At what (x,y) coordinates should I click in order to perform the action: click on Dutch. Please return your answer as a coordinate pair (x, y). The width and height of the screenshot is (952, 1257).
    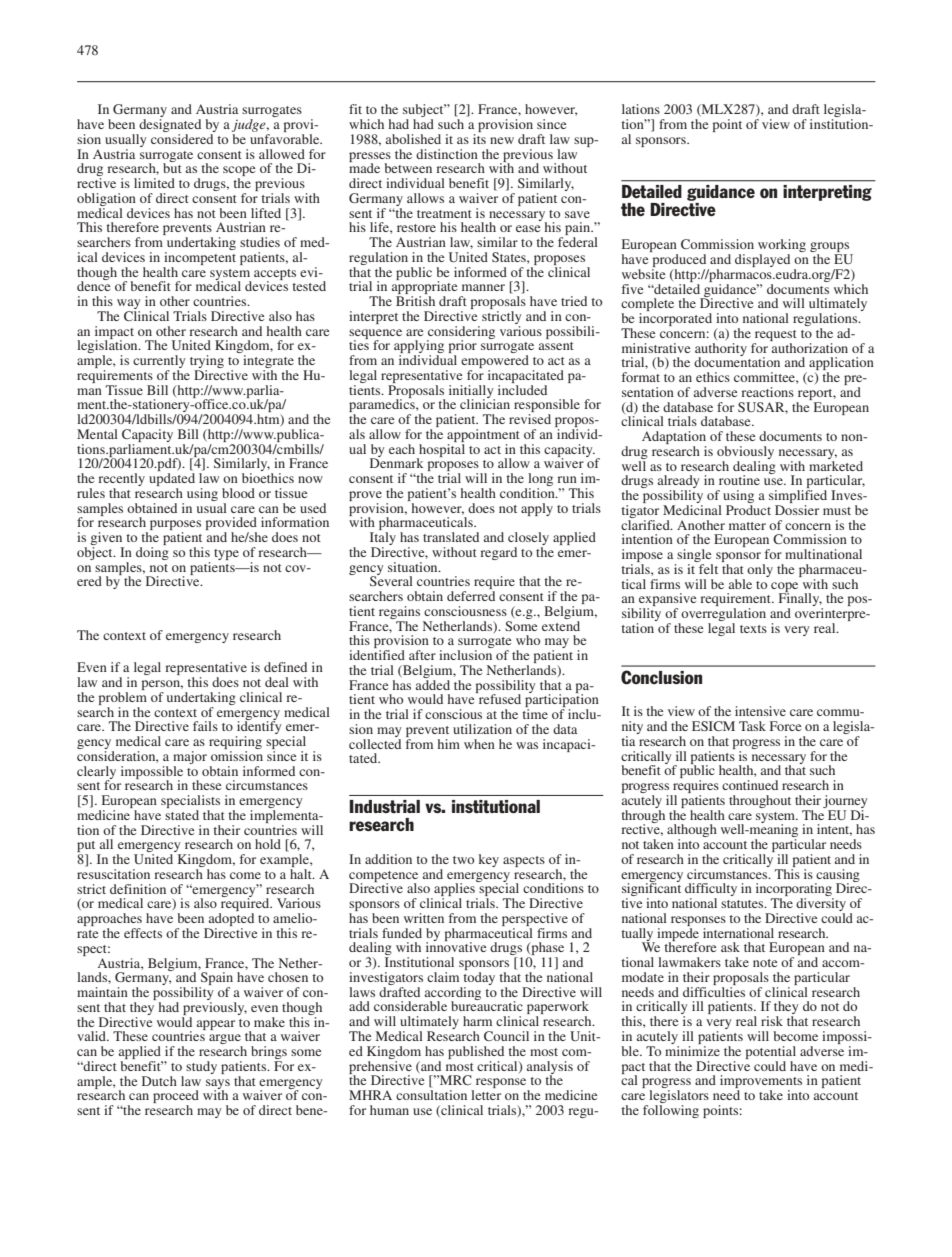
    Looking at the image, I should click on (159, 1081).
